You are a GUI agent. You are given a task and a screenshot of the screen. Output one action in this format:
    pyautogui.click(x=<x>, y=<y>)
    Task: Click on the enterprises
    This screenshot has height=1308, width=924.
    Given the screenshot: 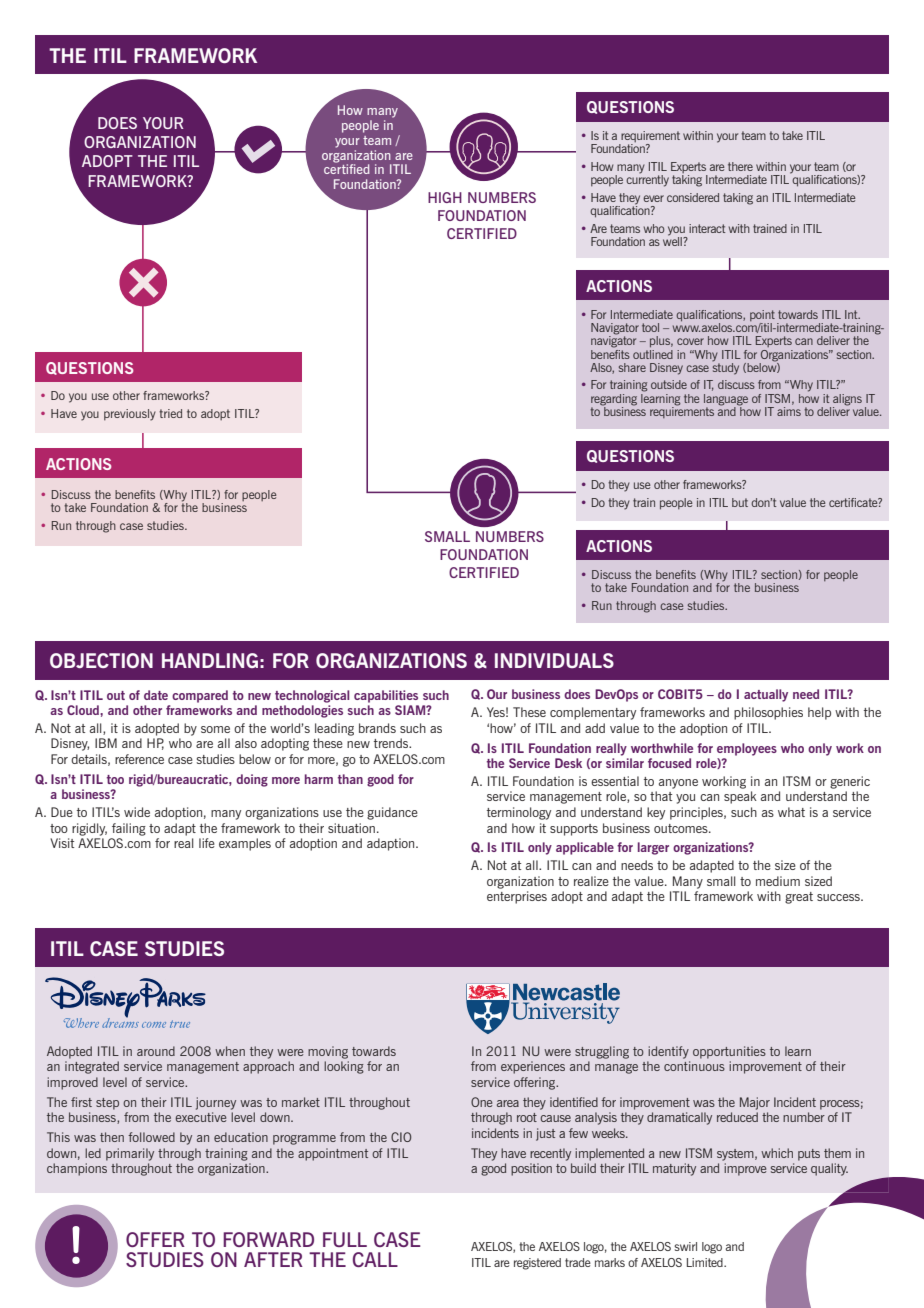 What is the action you would take?
    pyautogui.click(x=517, y=897)
